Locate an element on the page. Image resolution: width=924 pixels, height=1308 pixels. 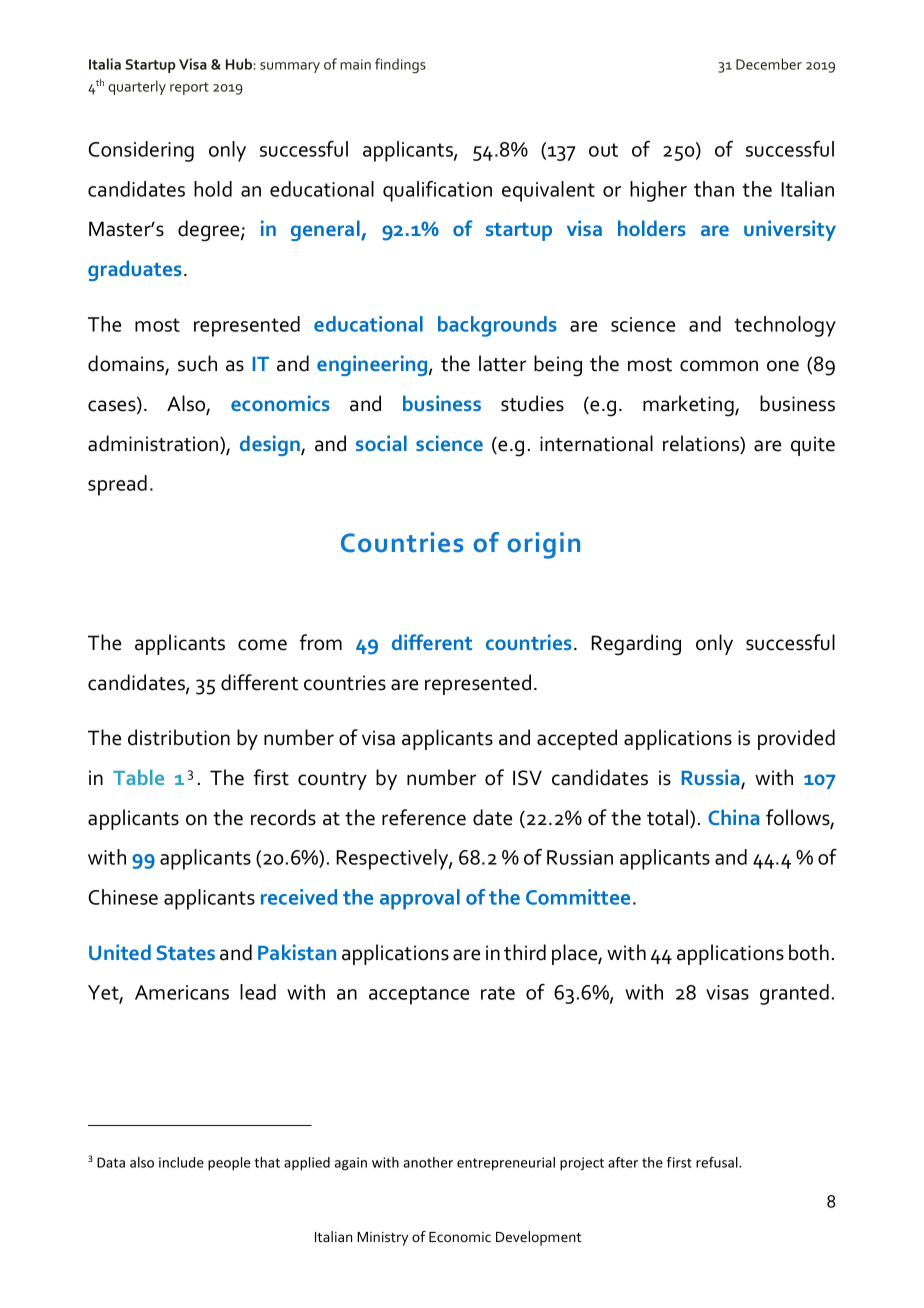
findings is located at coordinates (400, 65).
